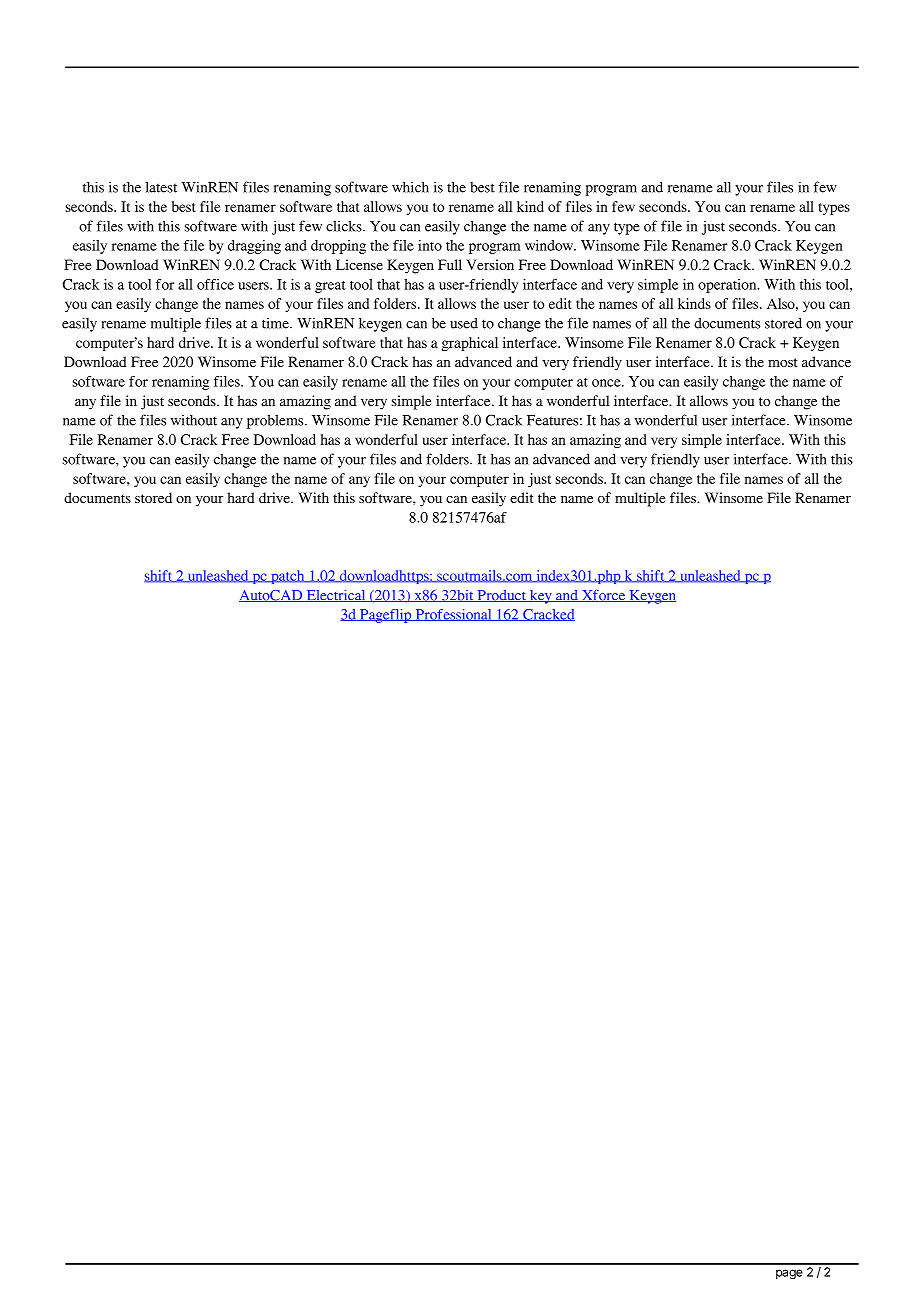  I want to click on most, so click(783, 362).
